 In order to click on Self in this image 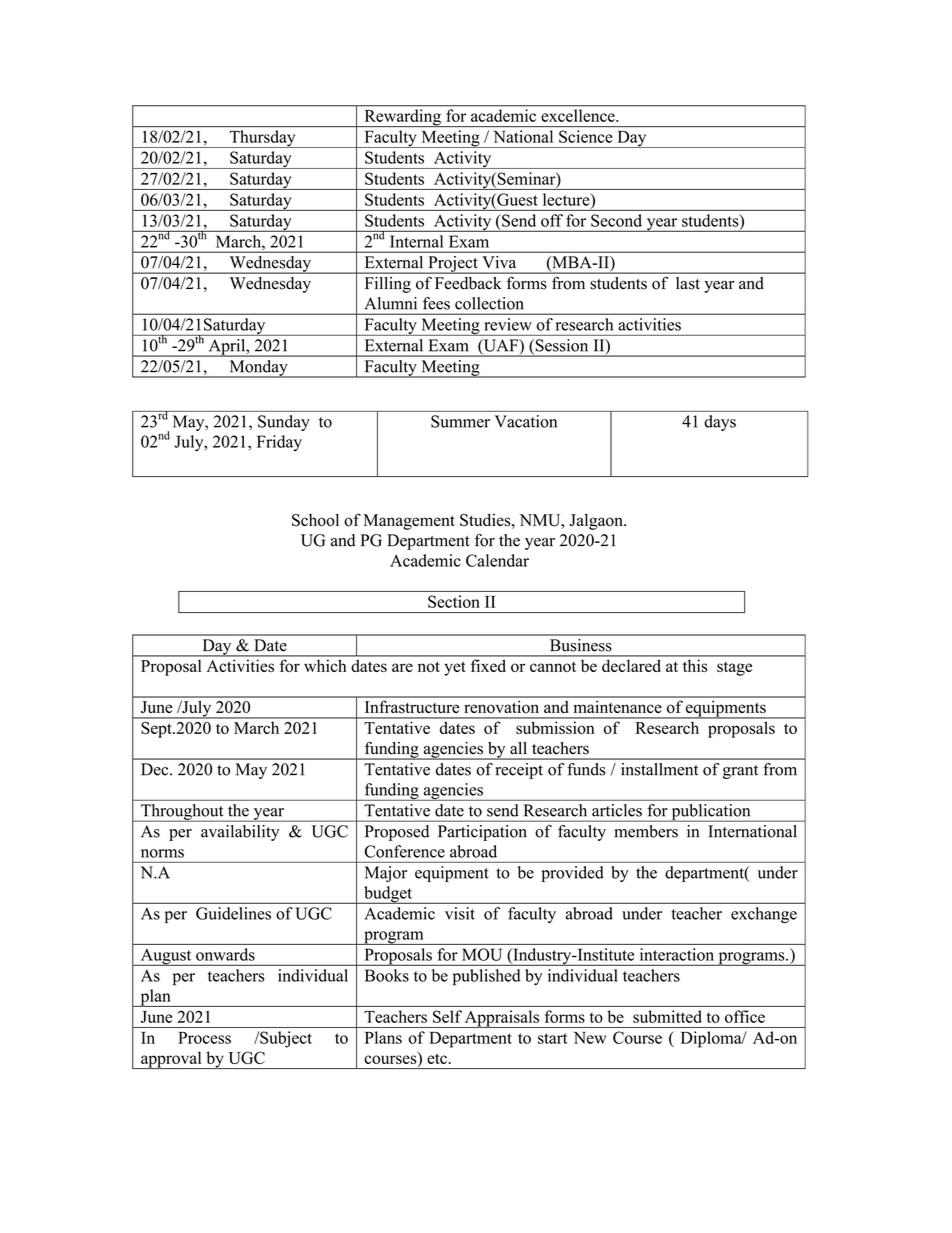, I will do `click(447, 1016)`.
